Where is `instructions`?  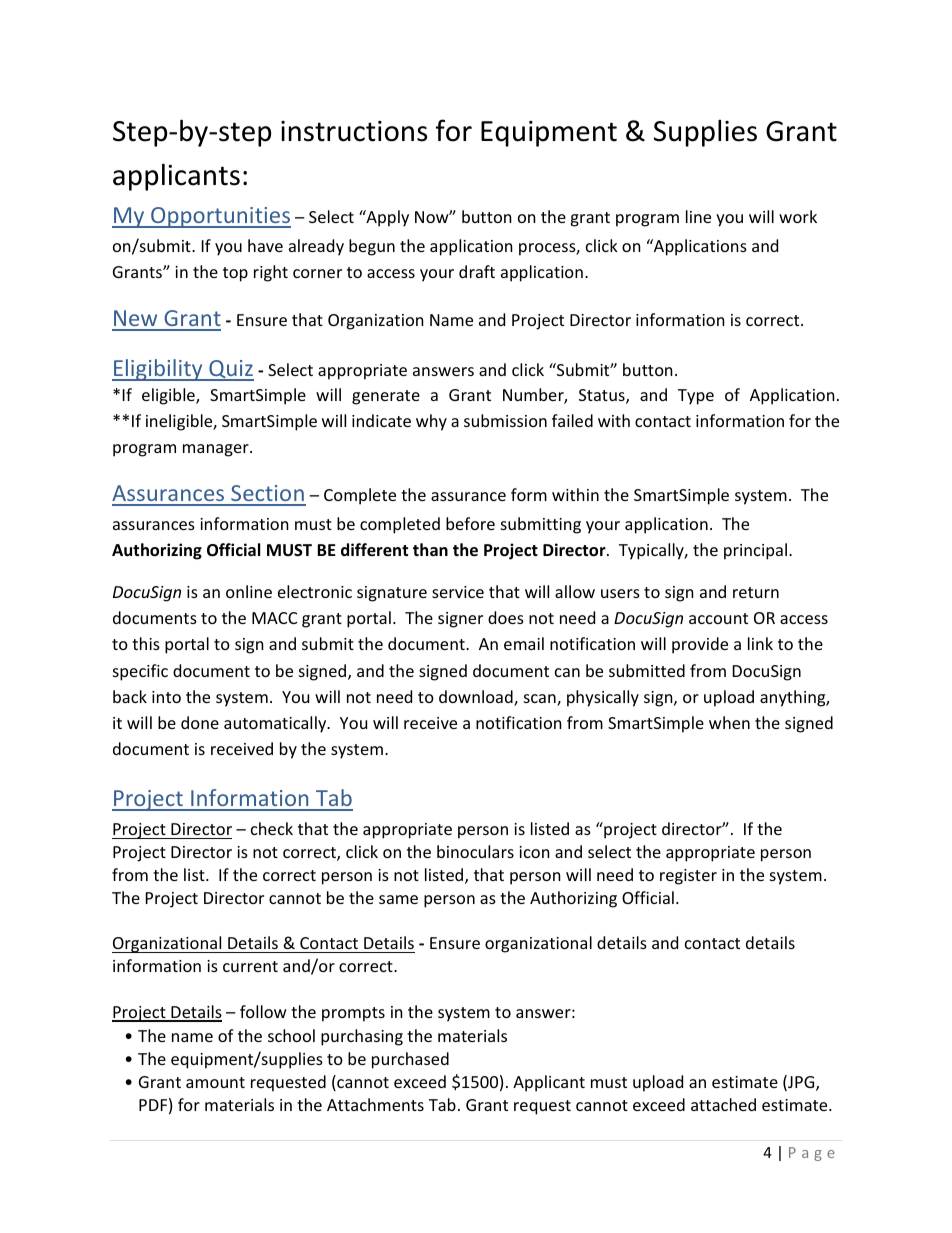 instructions is located at coordinates (354, 131).
